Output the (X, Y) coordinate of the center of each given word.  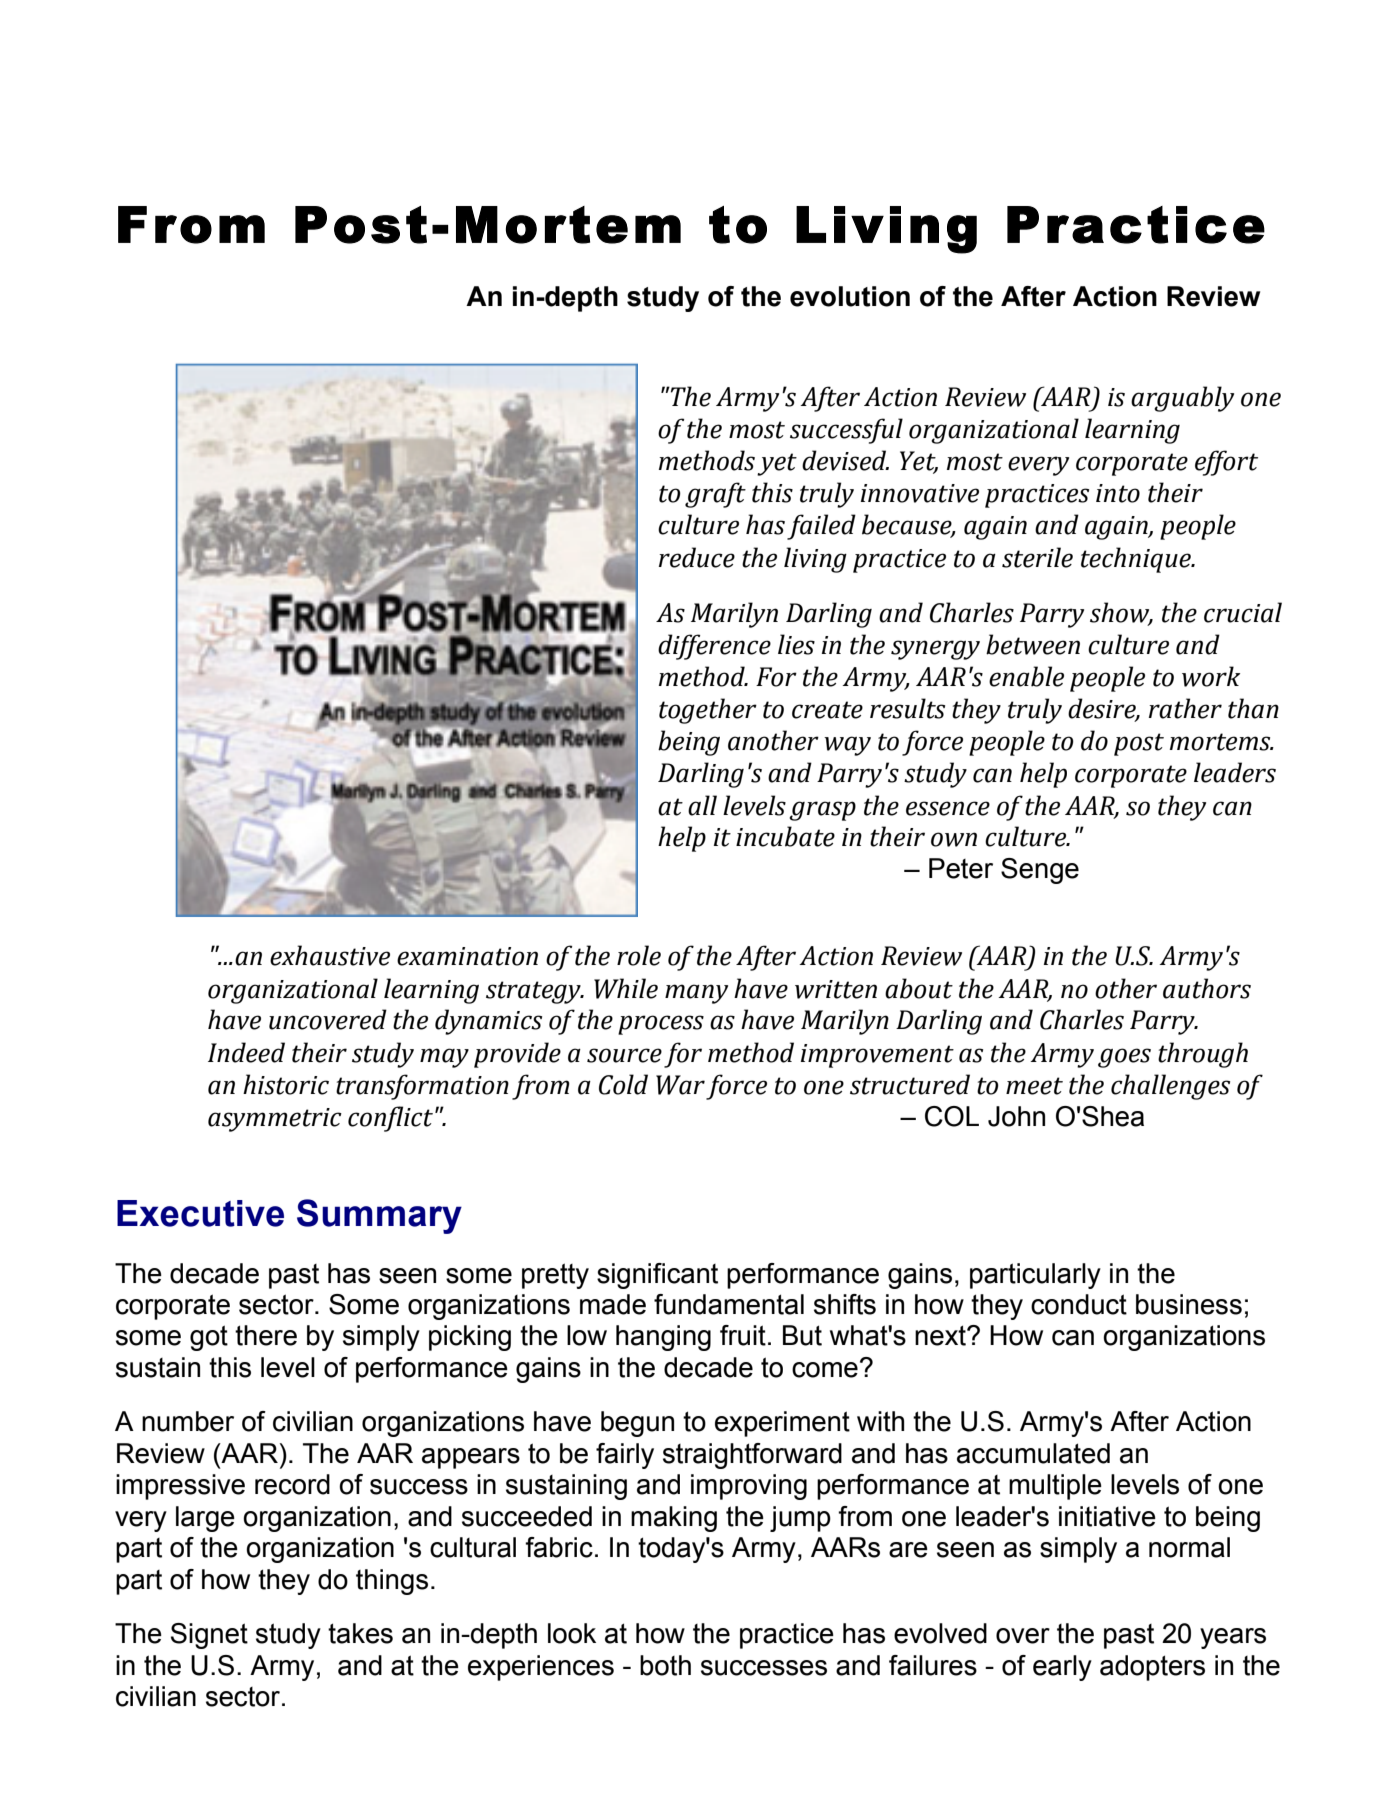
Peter (961, 868)
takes (360, 1633)
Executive (200, 1213)
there (266, 1335)
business (1189, 1304)
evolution (850, 296)
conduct (1079, 1304)
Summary (379, 1216)
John (1016, 1116)
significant (657, 1276)
